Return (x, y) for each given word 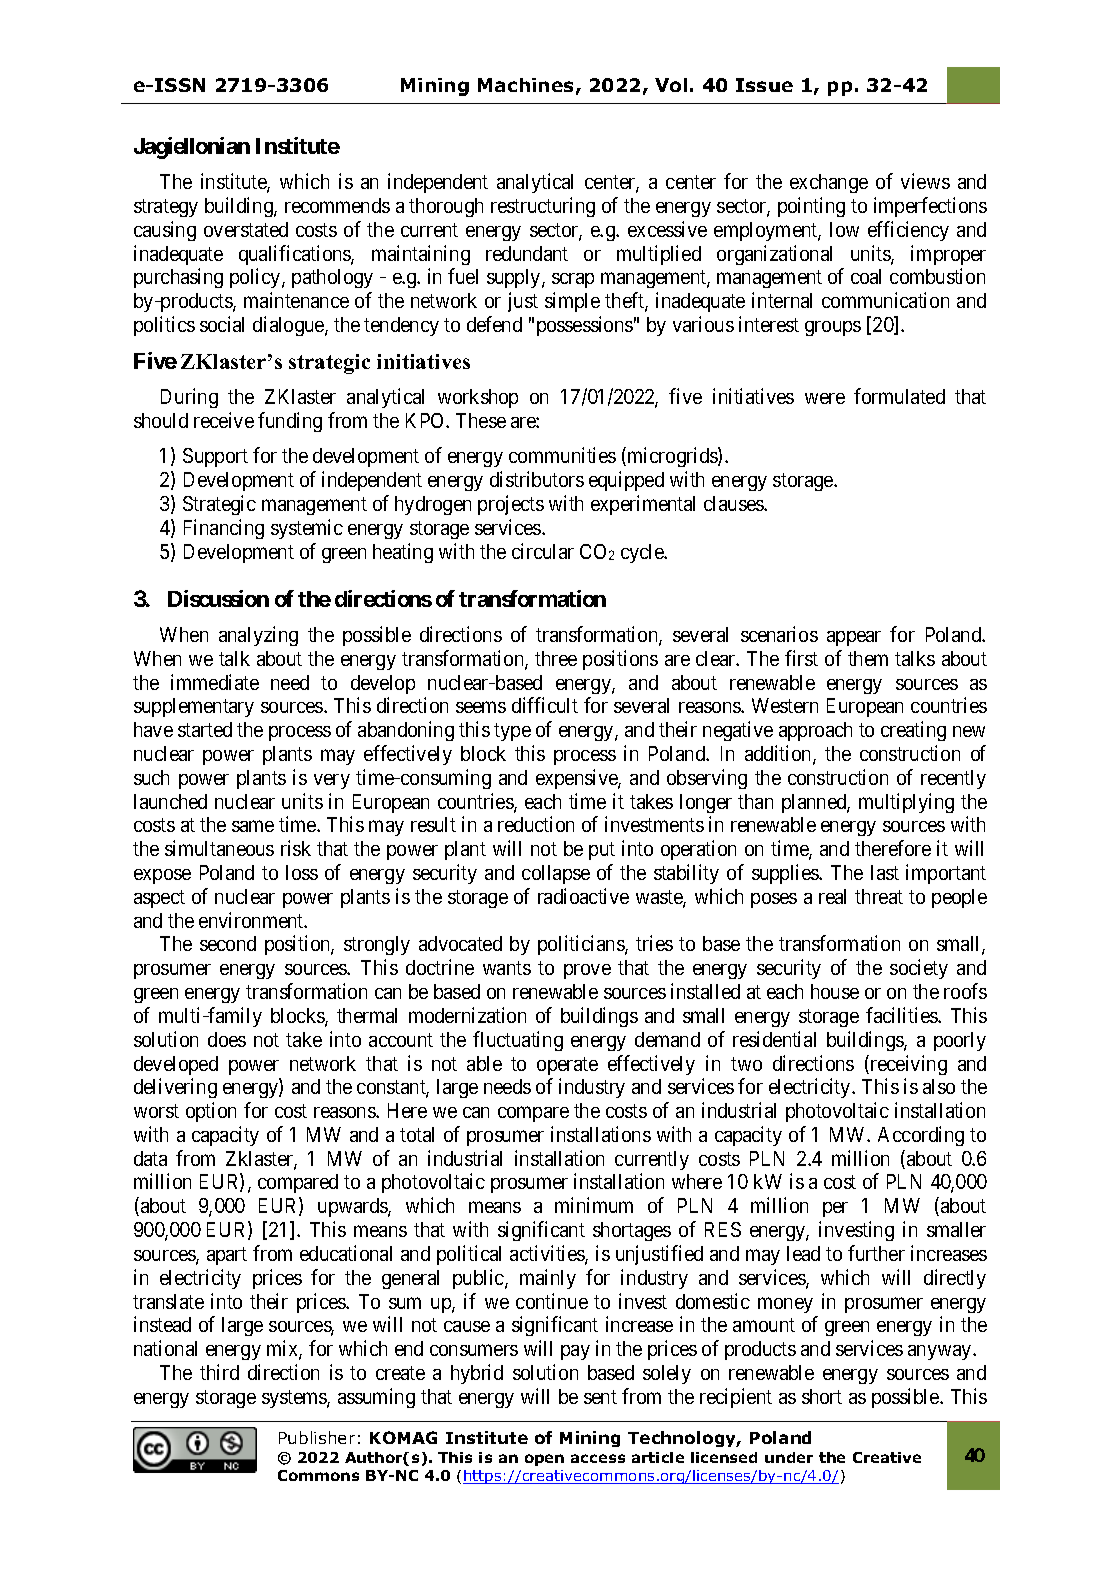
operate (567, 1066)
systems (295, 1399)
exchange (829, 183)
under (789, 1457)
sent (600, 1397)
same (253, 826)
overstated (246, 229)
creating (913, 731)
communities (562, 455)
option (211, 1112)
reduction (536, 824)
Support (215, 457)
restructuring (543, 207)
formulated (899, 396)
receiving (907, 1065)
